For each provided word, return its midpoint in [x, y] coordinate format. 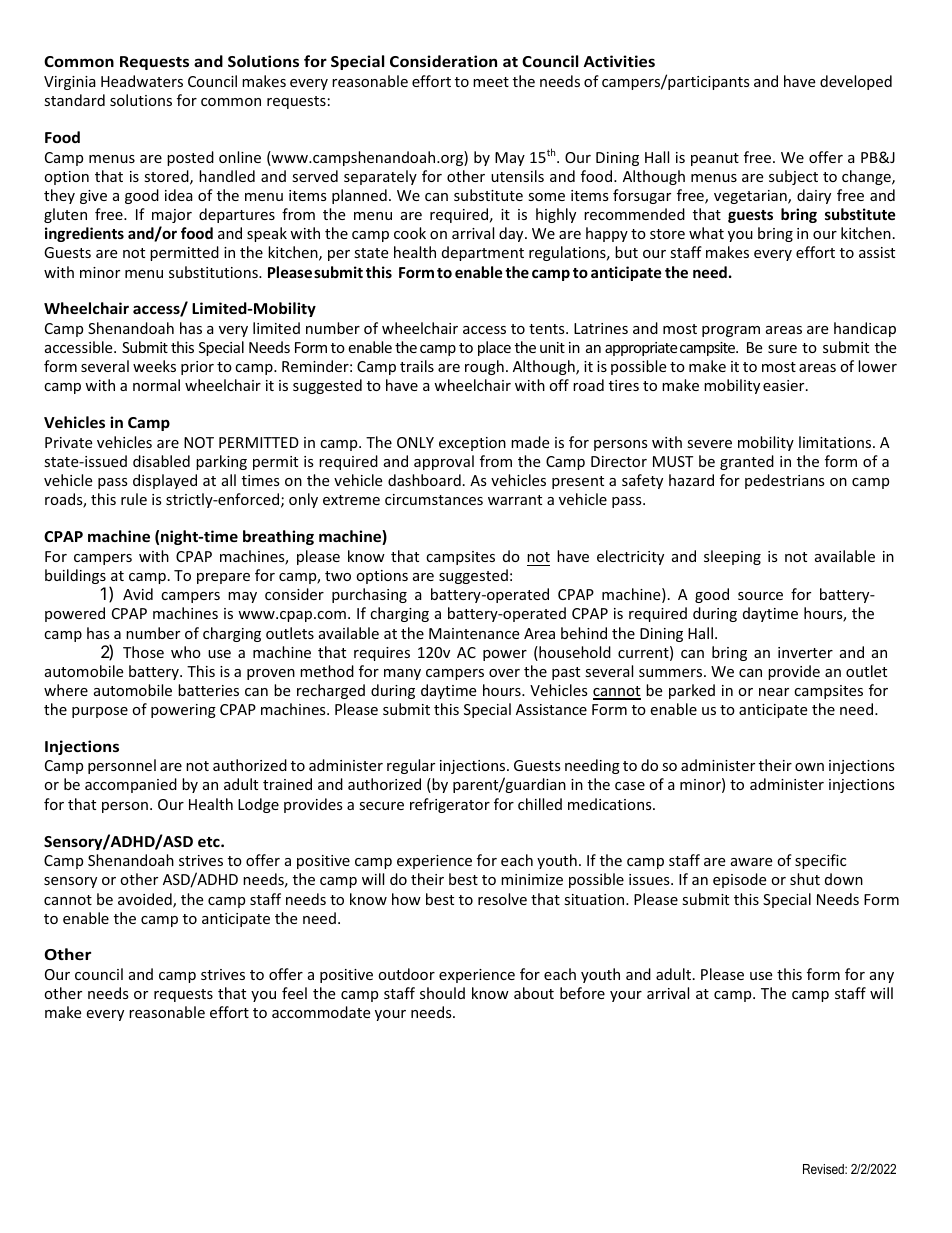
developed [856, 82]
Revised [824, 1169]
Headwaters [142, 81]
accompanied [131, 785]
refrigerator [450, 805]
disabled [161, 461]
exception [472, 444]
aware [751, 862]
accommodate [321, 1012]
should [442, 993]
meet [491, 82]
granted [747, 462]
